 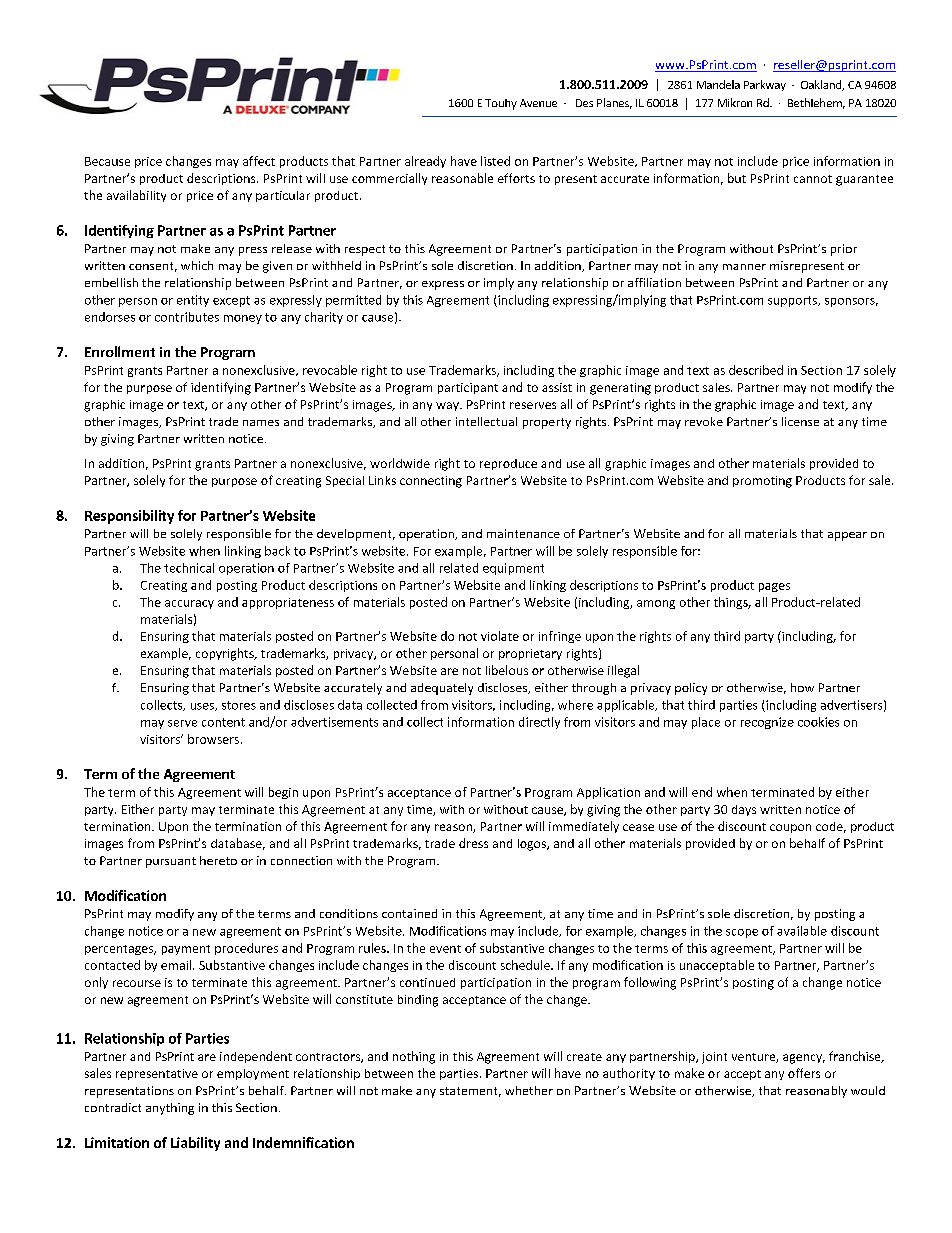 I want to click on violate, so click(x=500, y=636).
